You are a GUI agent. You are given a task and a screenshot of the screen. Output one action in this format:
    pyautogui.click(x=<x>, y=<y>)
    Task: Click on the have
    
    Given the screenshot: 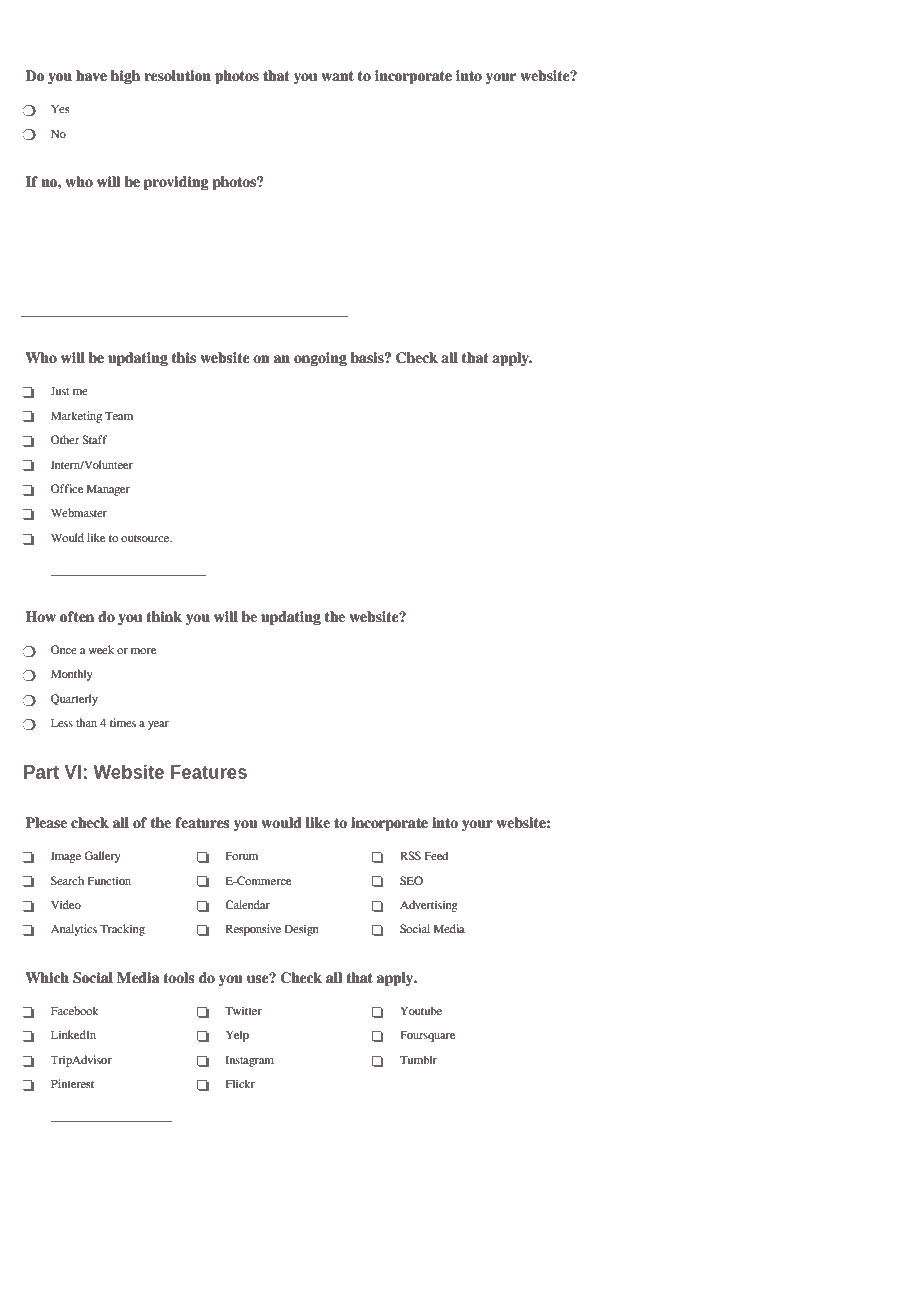 What is the action you would take?
    pyautogui.click(x=91, y=76)
